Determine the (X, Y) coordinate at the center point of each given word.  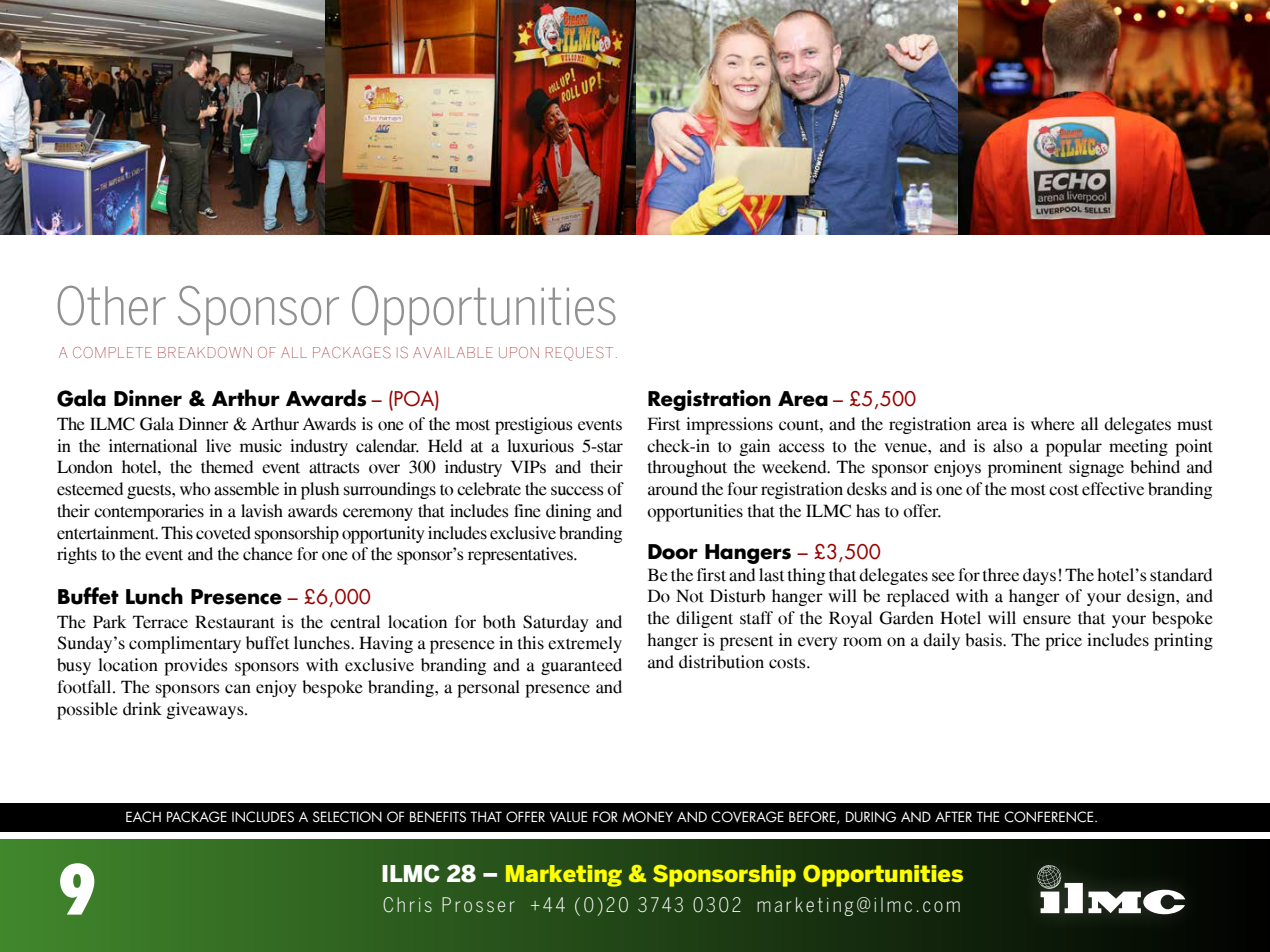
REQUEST (579, 354)
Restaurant (235, 622)
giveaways (206, 710)
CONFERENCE (1050, 817)
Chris (407, 905)
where (1053, 424)
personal (488, 689)
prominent (1025, 469)
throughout (687, 468)
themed (227, 467)
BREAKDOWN (205, 352)
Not (690, 596)
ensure (1047, 620)
